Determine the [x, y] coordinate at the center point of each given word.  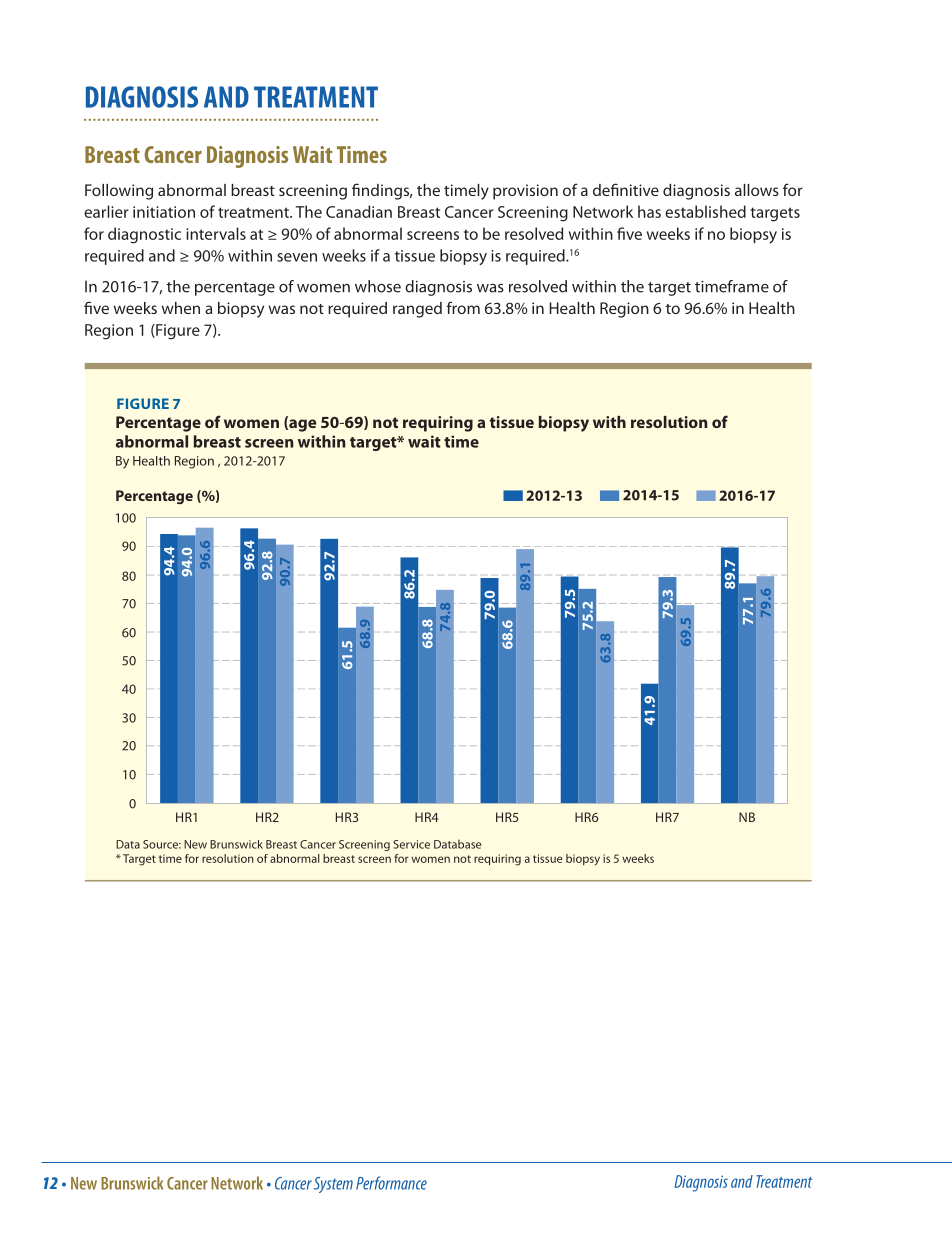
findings [382, 191]
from [463, 307]
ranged [417, 310]
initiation [164, 212]
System [333, 1185]
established [705, 211]
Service [411, 844]
